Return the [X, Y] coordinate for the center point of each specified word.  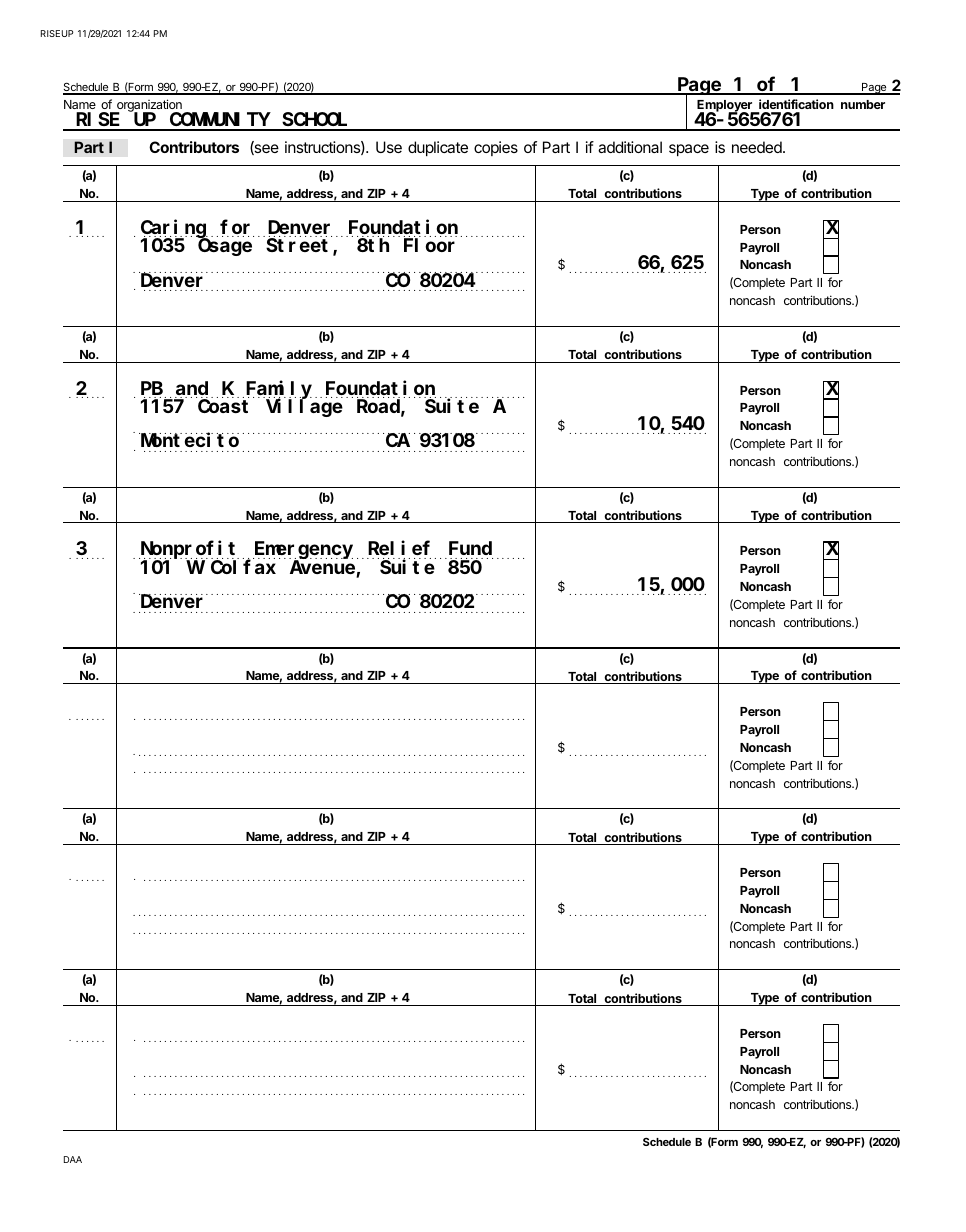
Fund [469, 550]
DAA [73, 1159]
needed [758, 147]
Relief [399, 550]
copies [496, 148]
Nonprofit [189, 551]
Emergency [303, 552]
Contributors [194, 147]
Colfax [243, 567]
